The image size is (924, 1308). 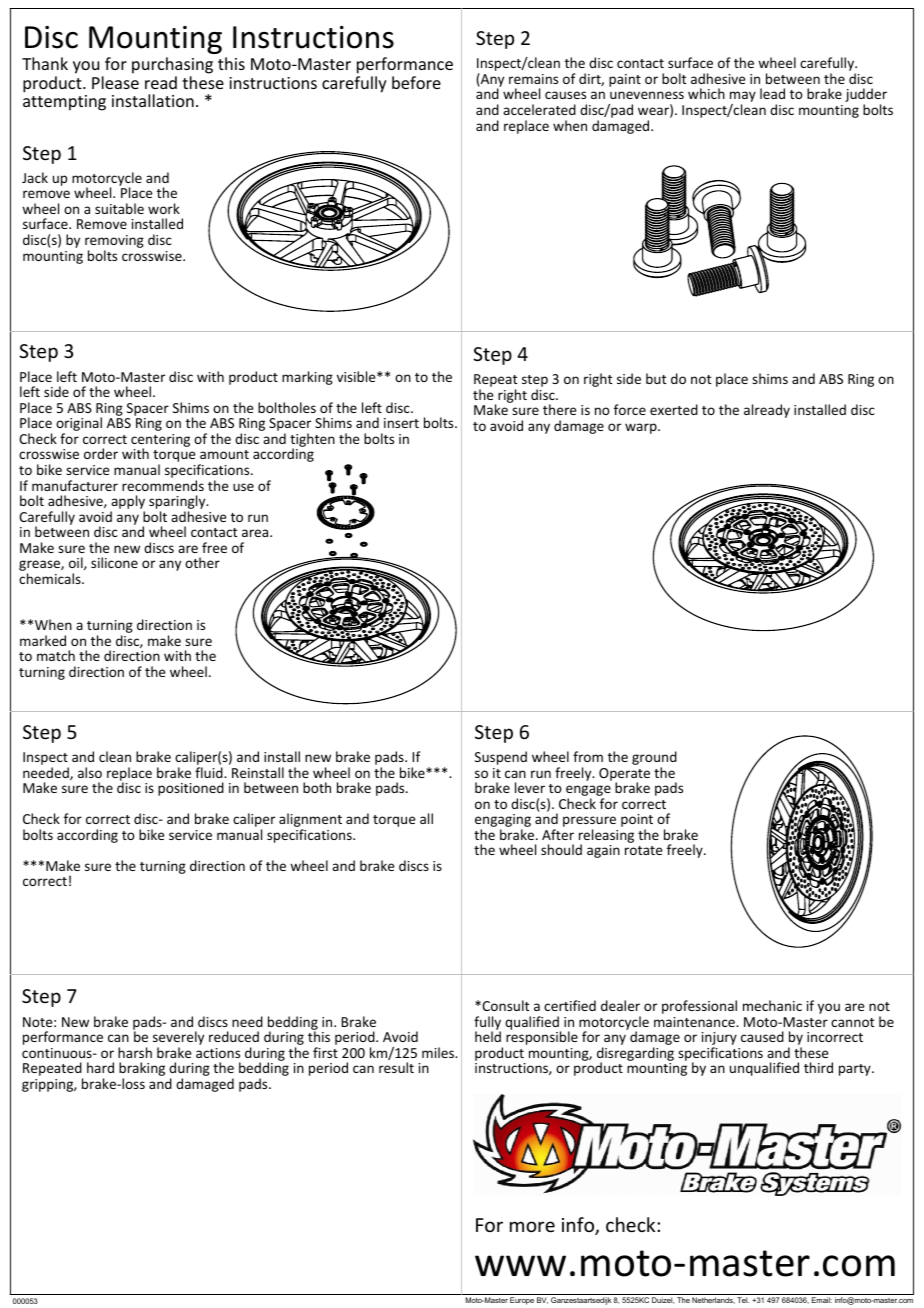 I want to click on insert, so click(x=401, y=423).
